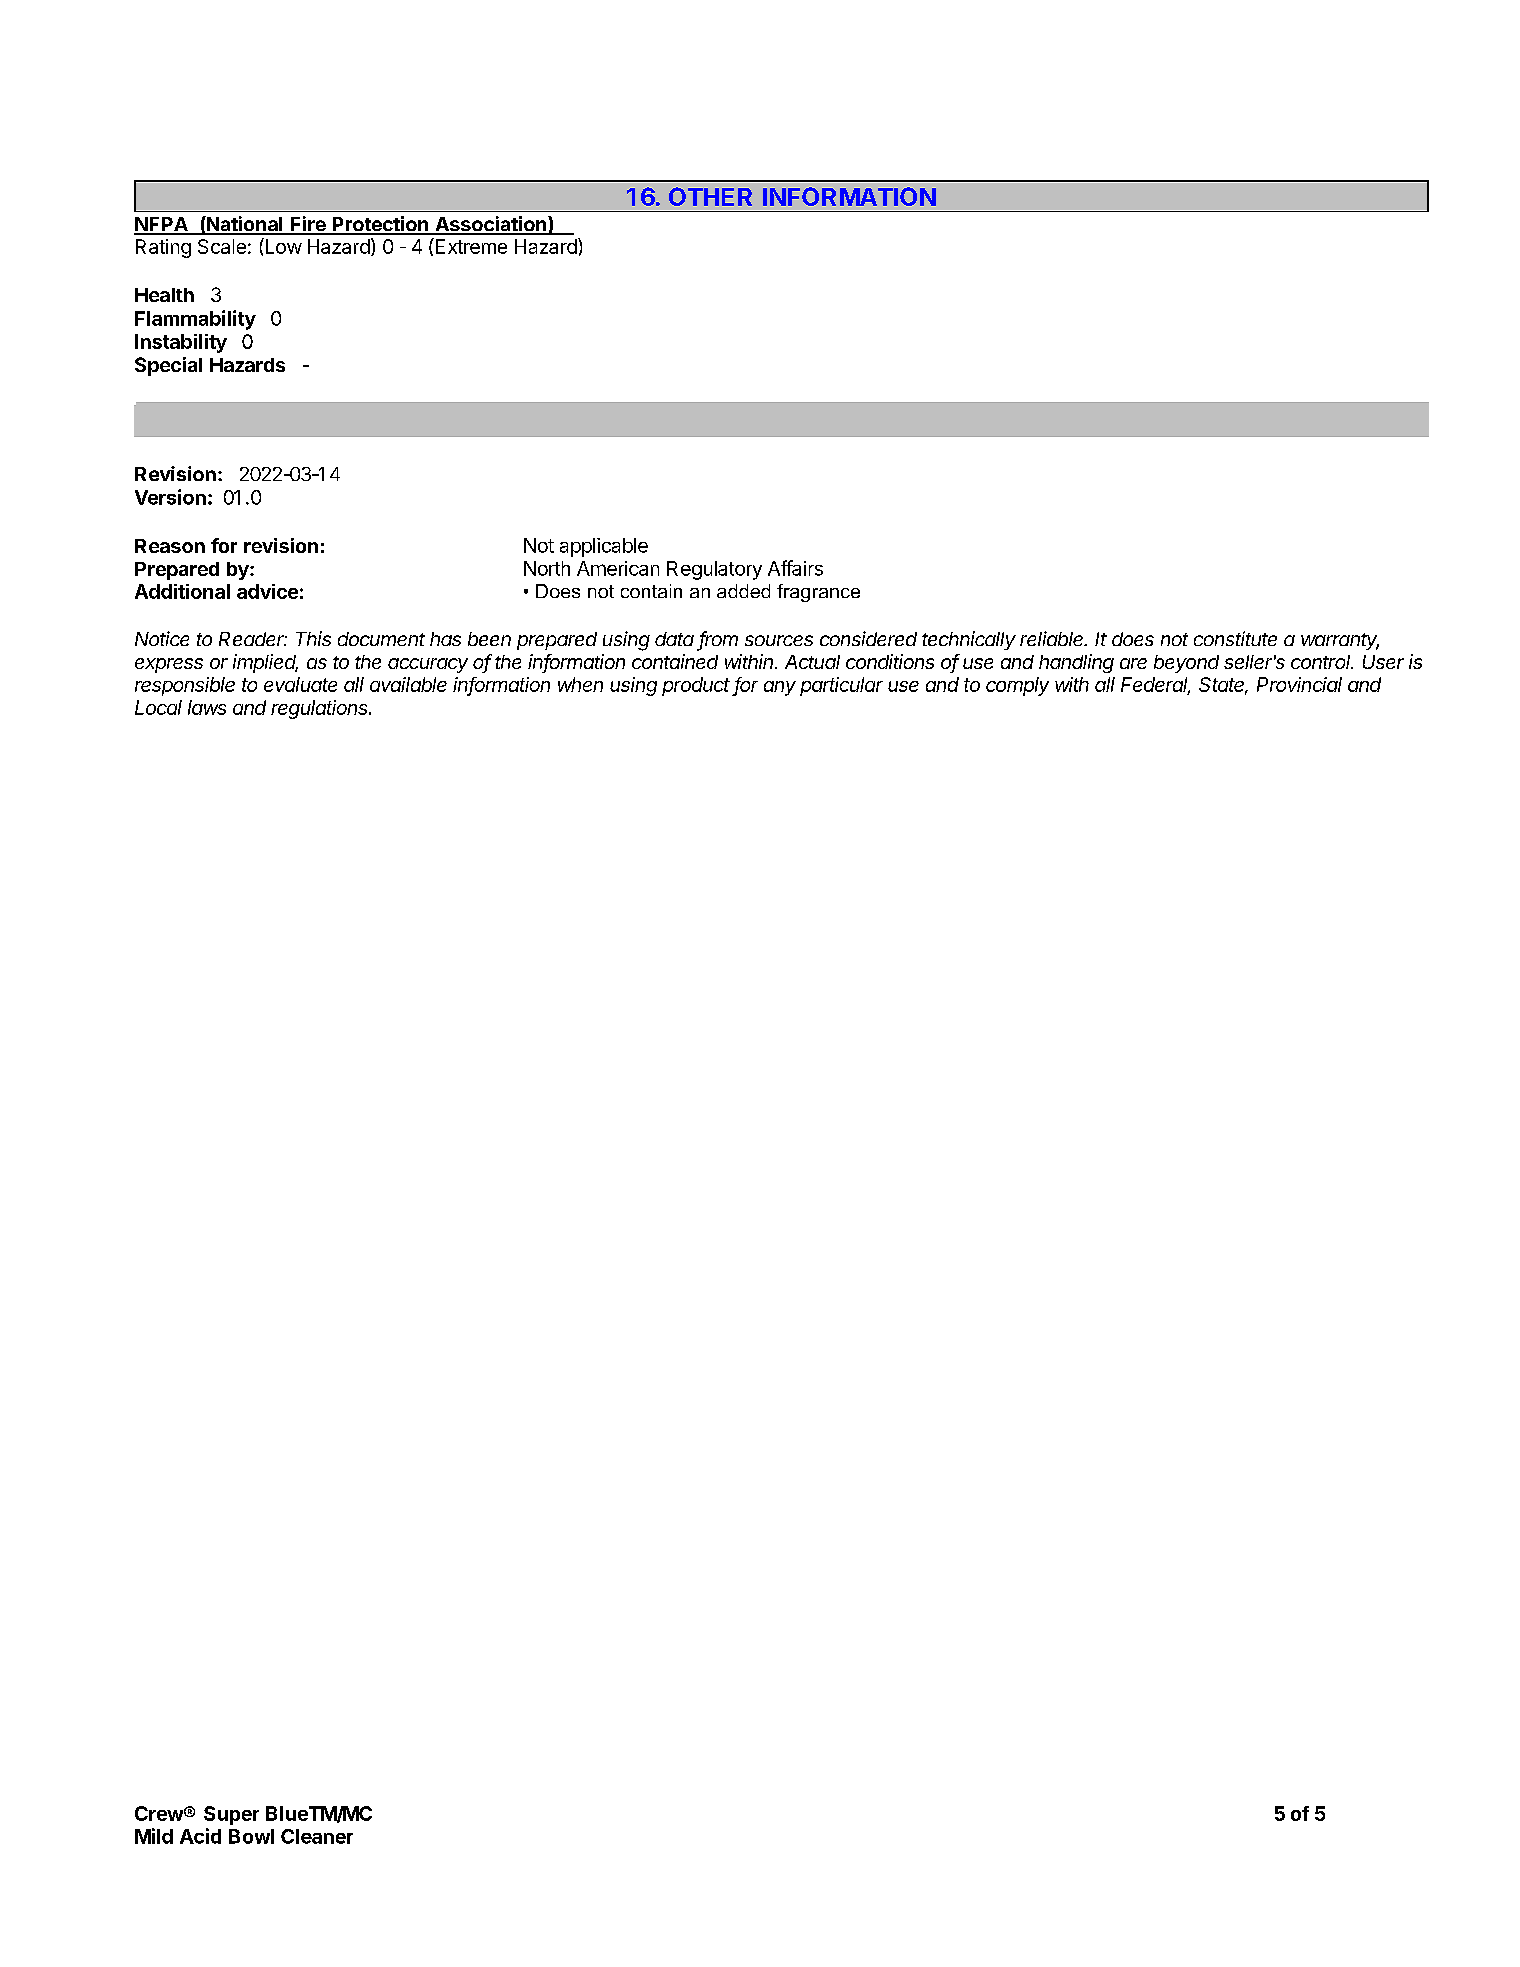  I want to click on Super, so click(231, 1815).
